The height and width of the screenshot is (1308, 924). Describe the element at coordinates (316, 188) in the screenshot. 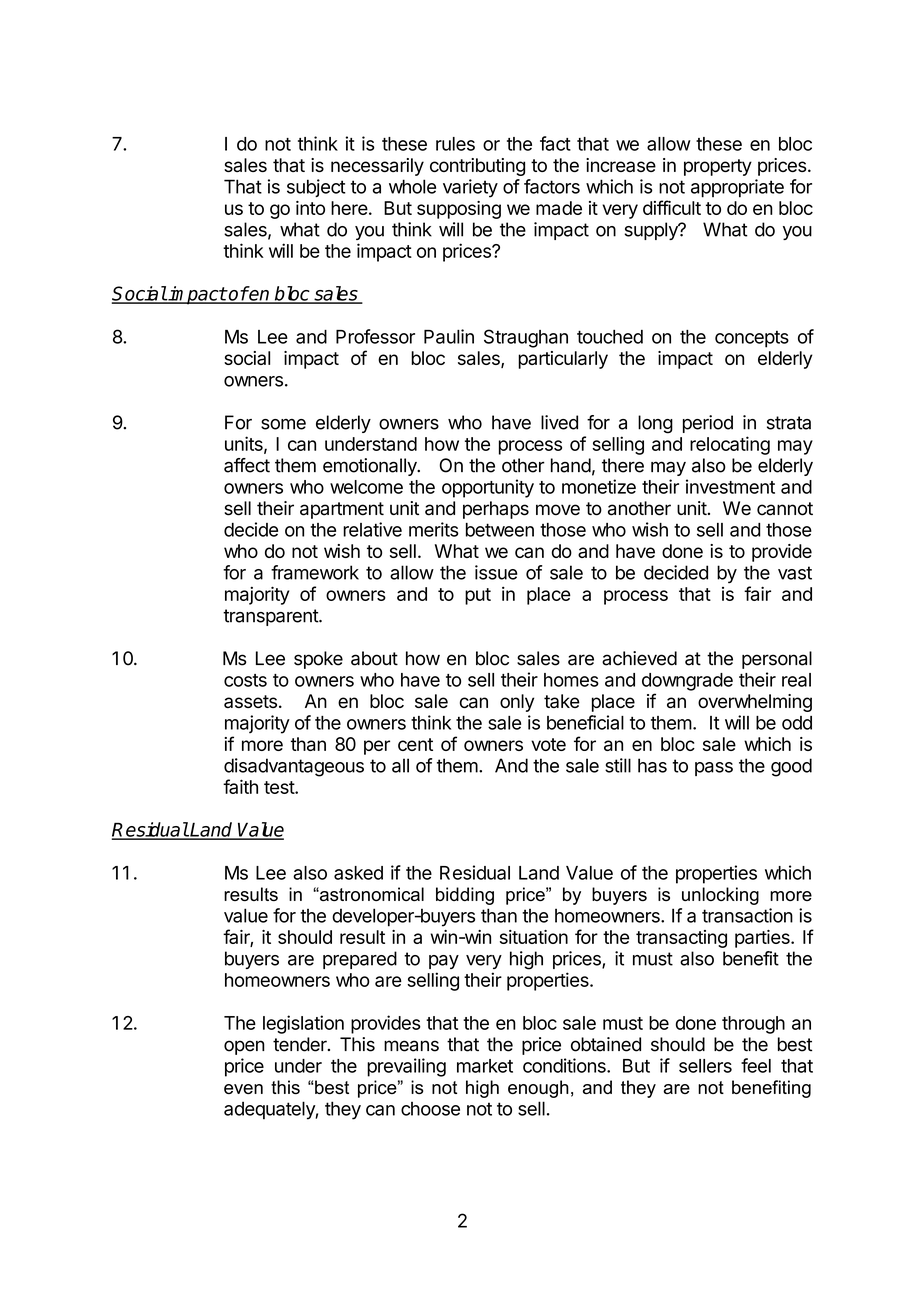

I see `subject` at that location.
